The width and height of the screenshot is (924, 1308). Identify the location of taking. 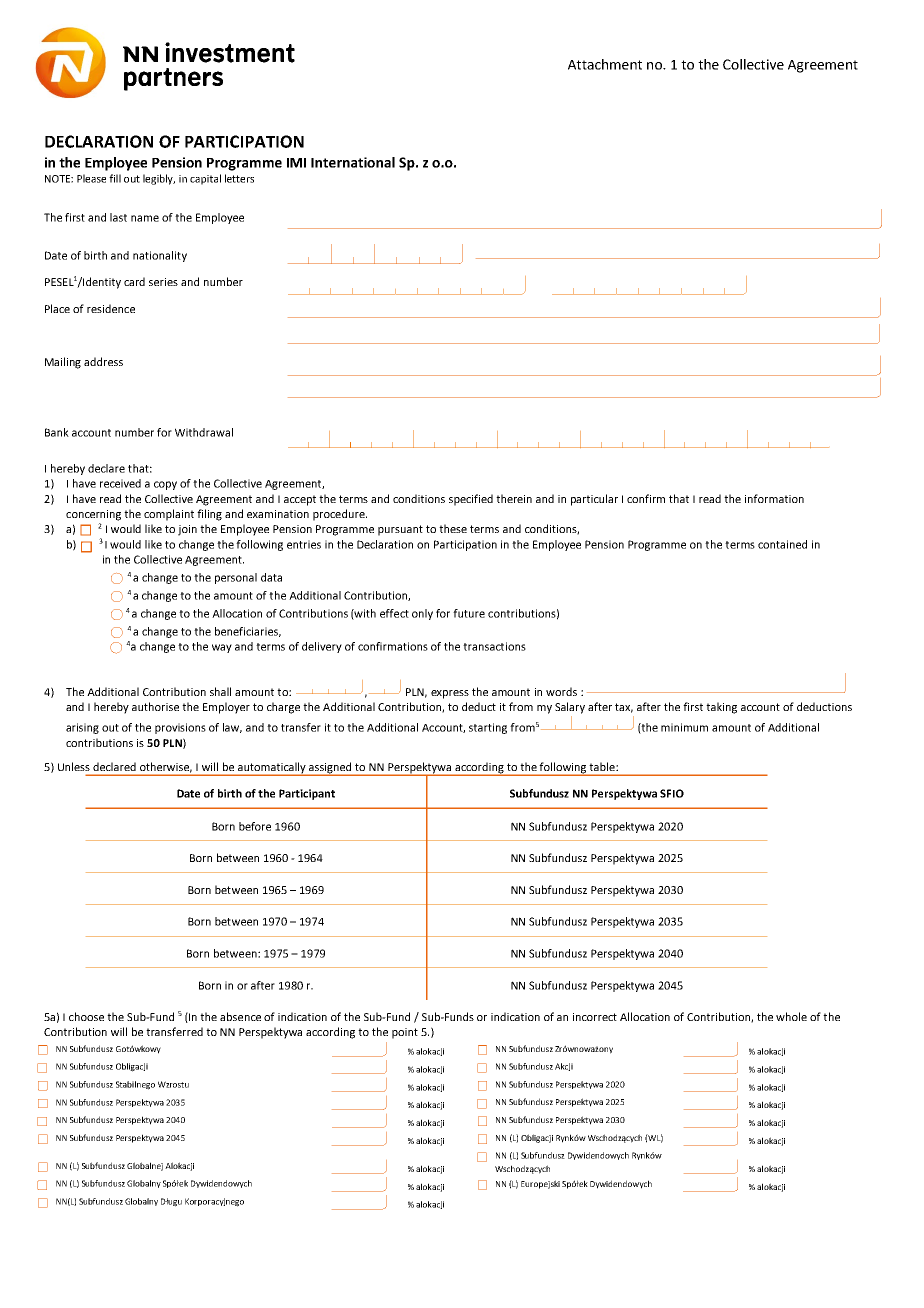
(721, 708).
